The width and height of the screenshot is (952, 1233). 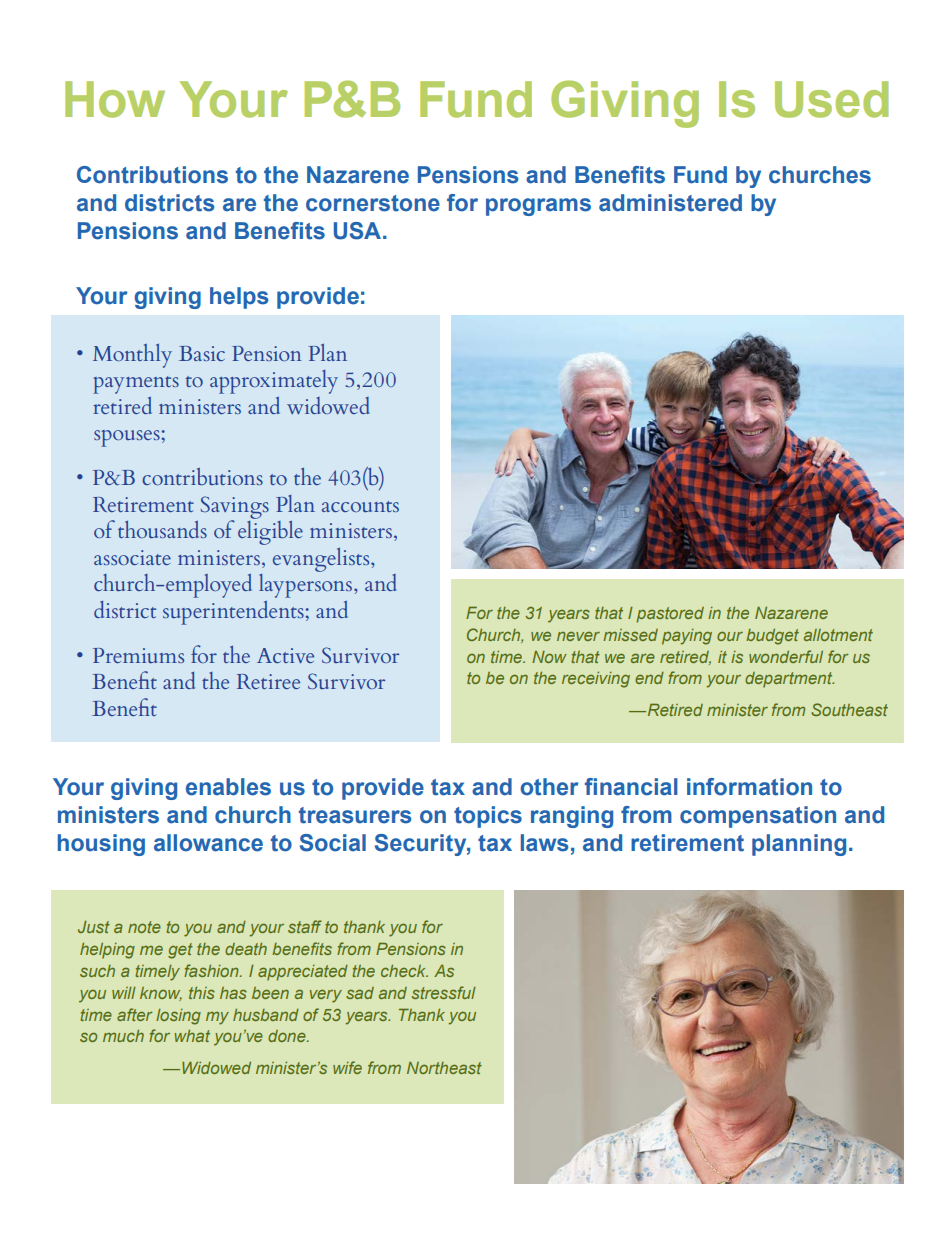 I want to click on How, so click(x=115, y=99).
